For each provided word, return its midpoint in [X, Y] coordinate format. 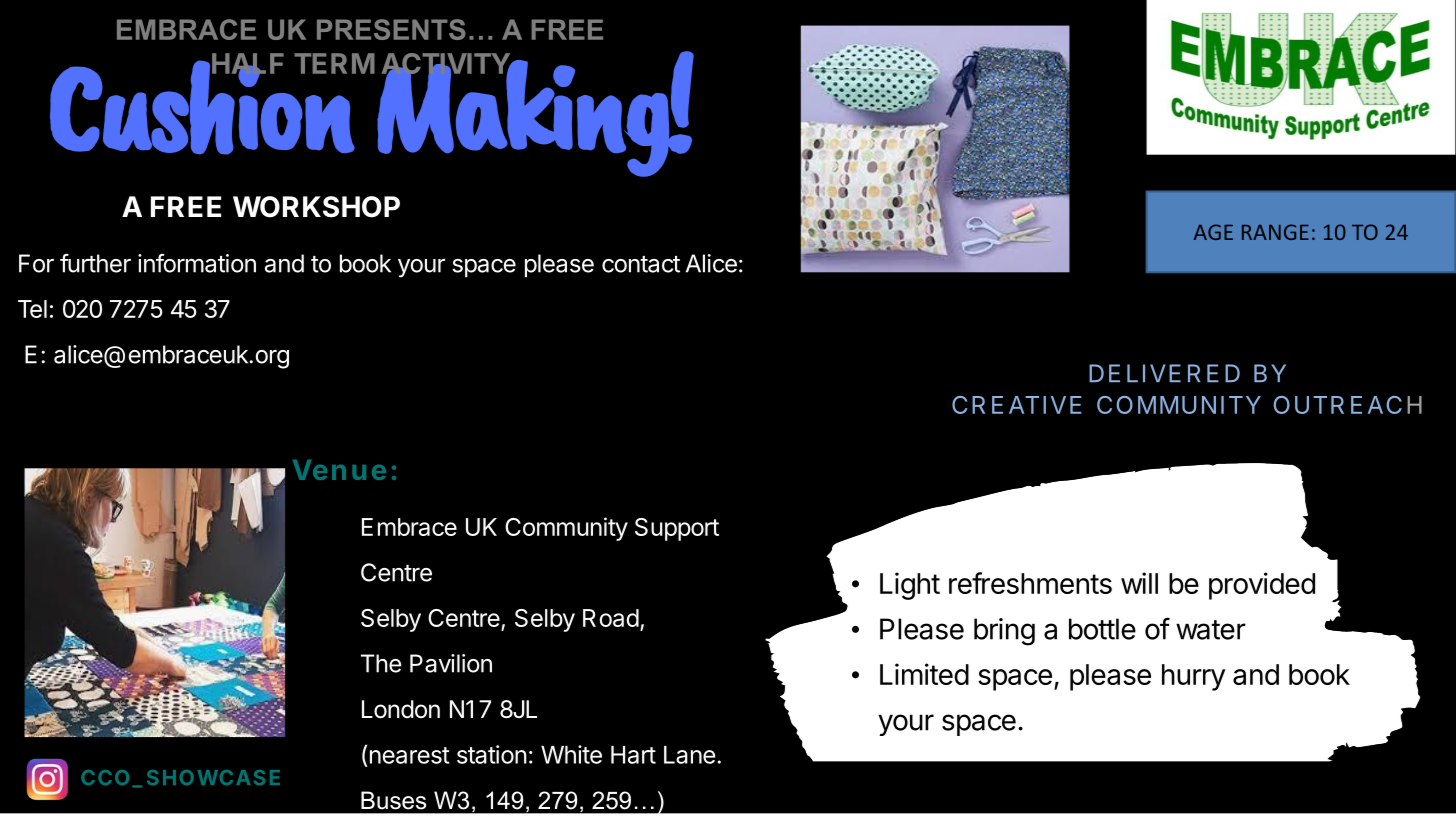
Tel [32, 309]
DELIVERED [1164, 373]
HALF [248, 64]
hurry [1193, 677]
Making [523, 118]
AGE [1213, 232]
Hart [633, 755]
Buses [393, 800]
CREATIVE [1017, 405]
